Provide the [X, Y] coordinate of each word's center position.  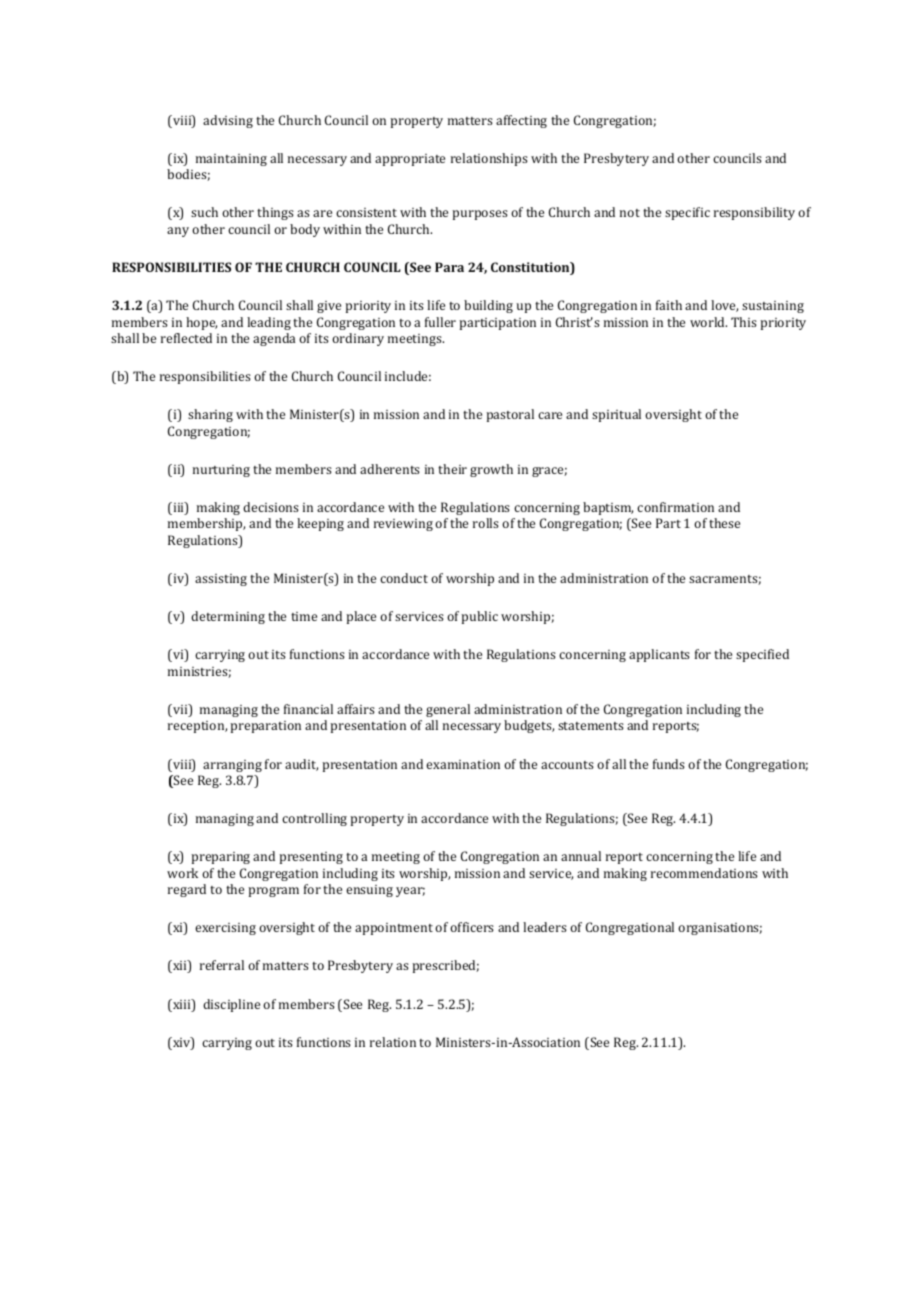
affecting [521, 121]
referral [222, 965]
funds [669, 764]
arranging [232, 766]
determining [228, 617]
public [479, 617]
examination [463, 764]
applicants [659, 655]
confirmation [675, 507]
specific [687, 213]
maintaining [231, 160]
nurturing [221, 471]
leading [269, 323]
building [488, 306]
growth [491, 470]
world [708, 322]
